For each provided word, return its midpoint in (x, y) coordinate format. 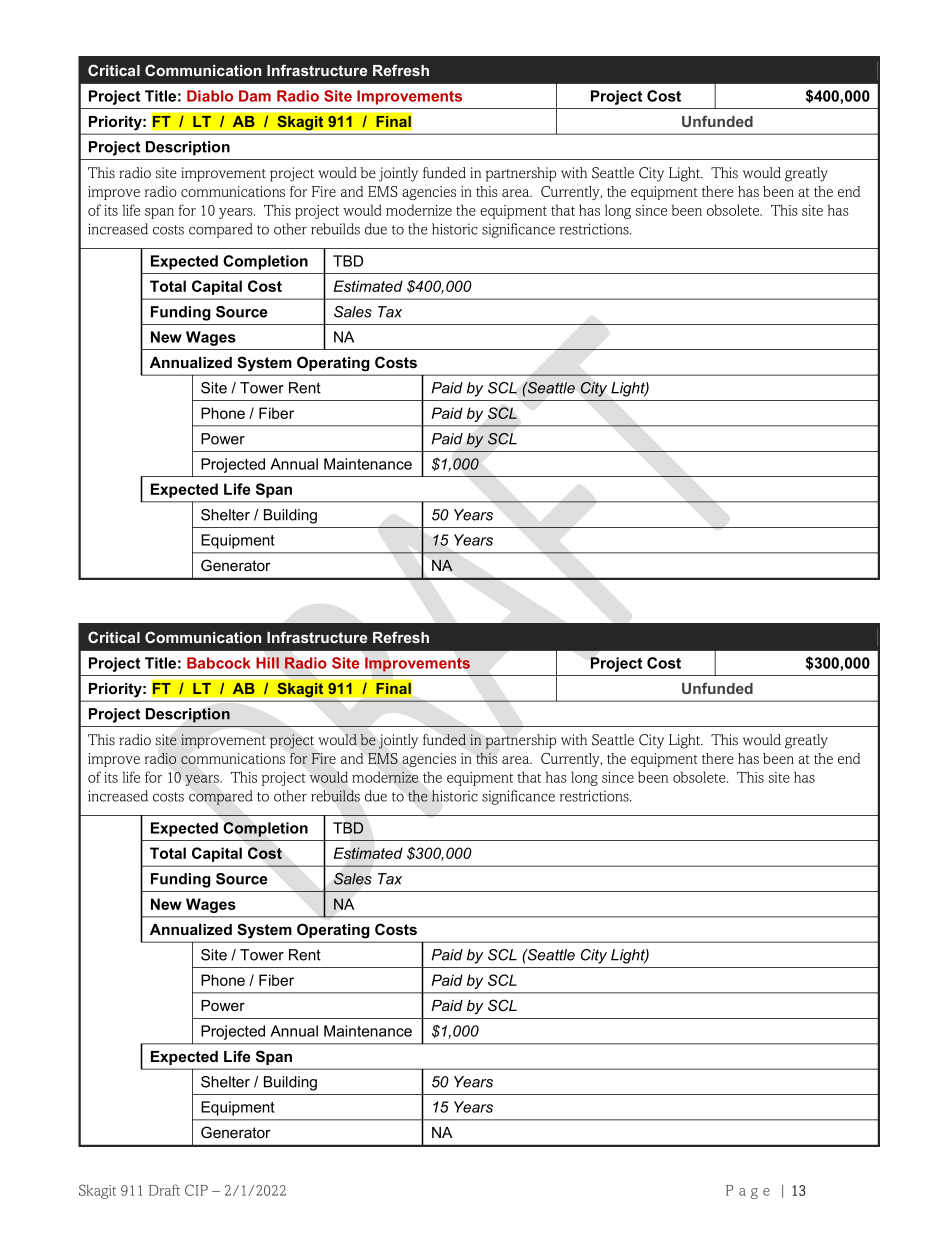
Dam (255, 96)
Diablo (210, 96)
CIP (196, 1190)
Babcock (219, 663)
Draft (164, 1190)
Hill (267, 663)
